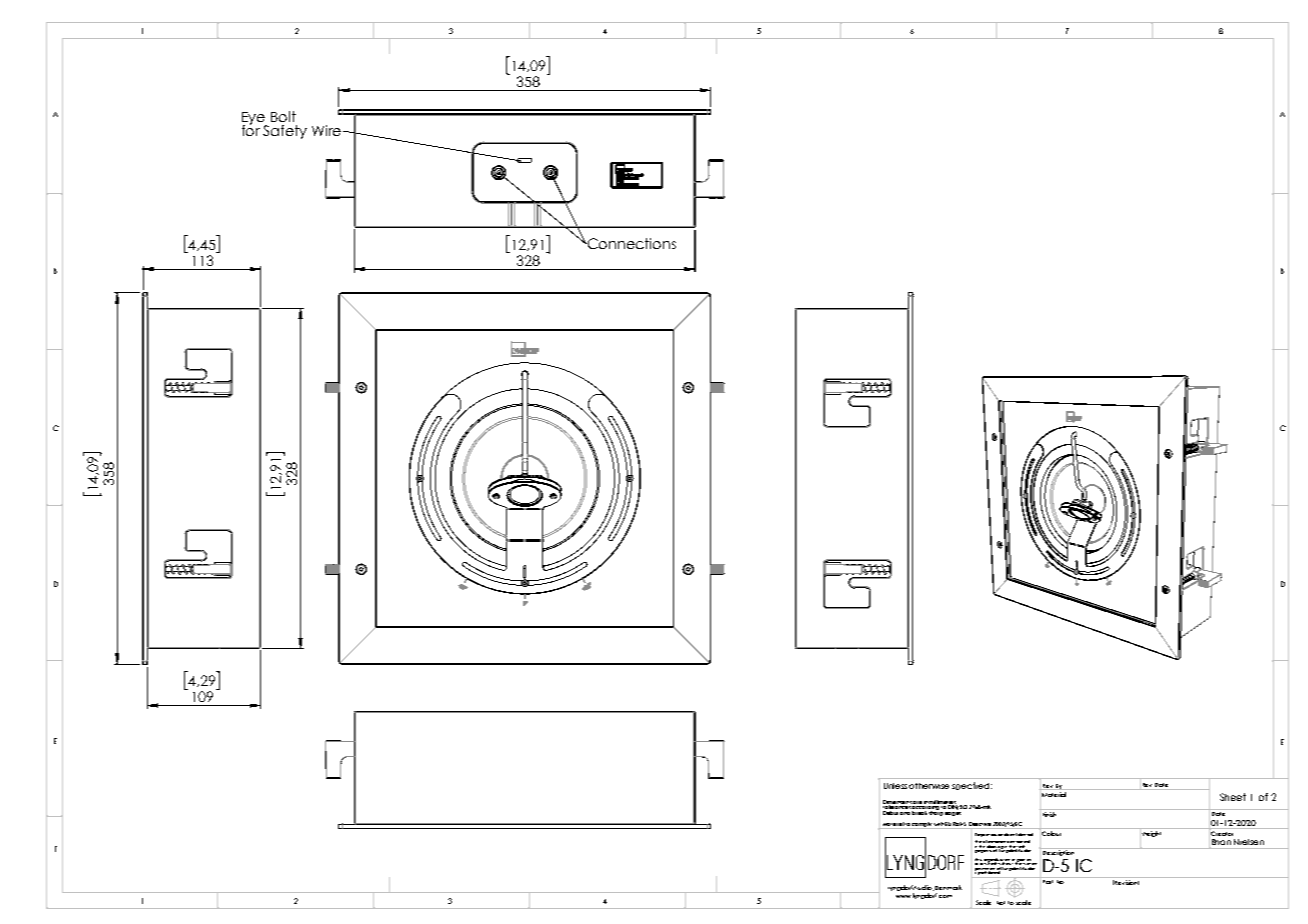 The width and height of the screenshot is (1308, 924). What do you see at coordinates (328, 130) in the screenshot?
I see `Wire` at bounding box center [328, 130].
